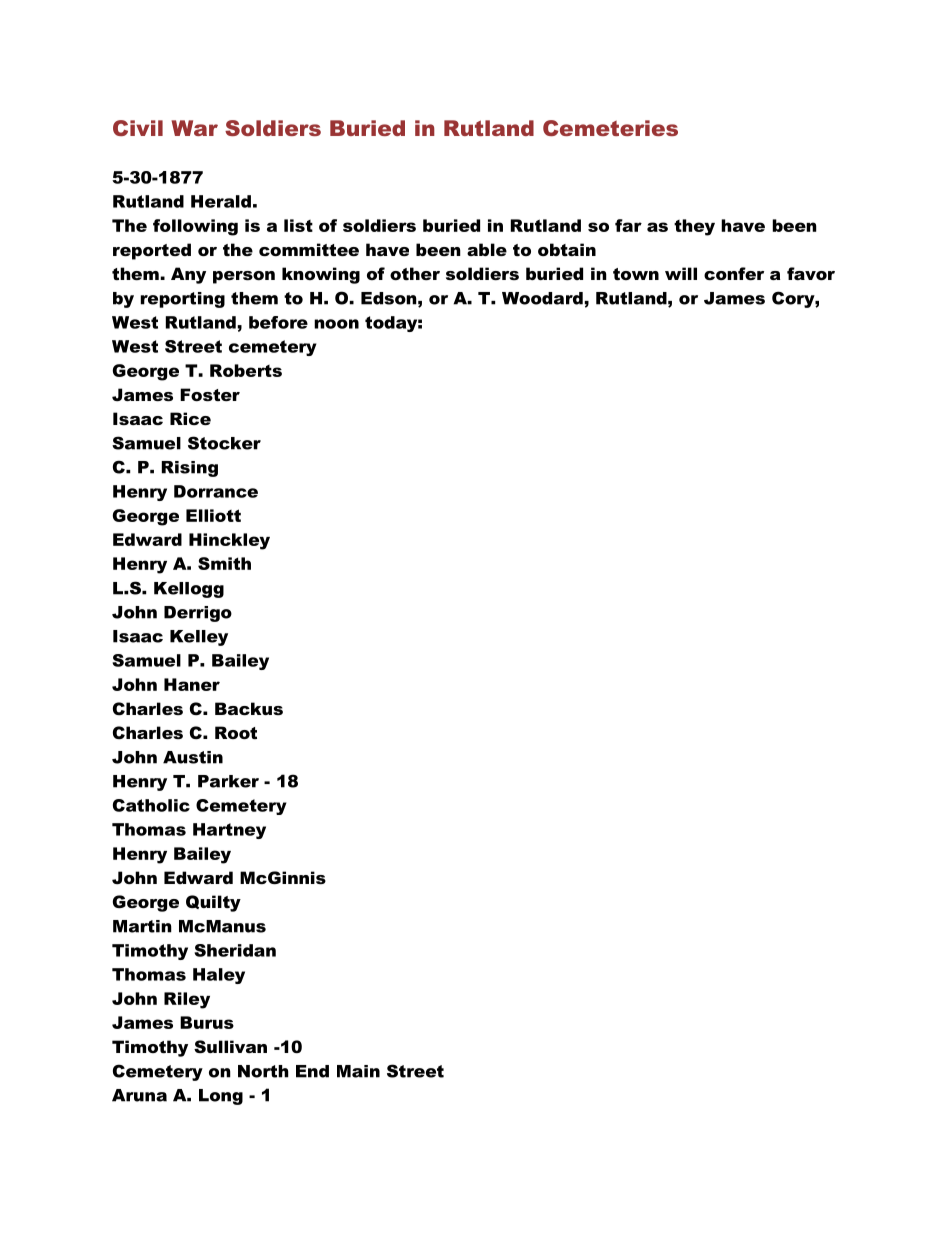  I want to click on confer, so click(734, 273).
